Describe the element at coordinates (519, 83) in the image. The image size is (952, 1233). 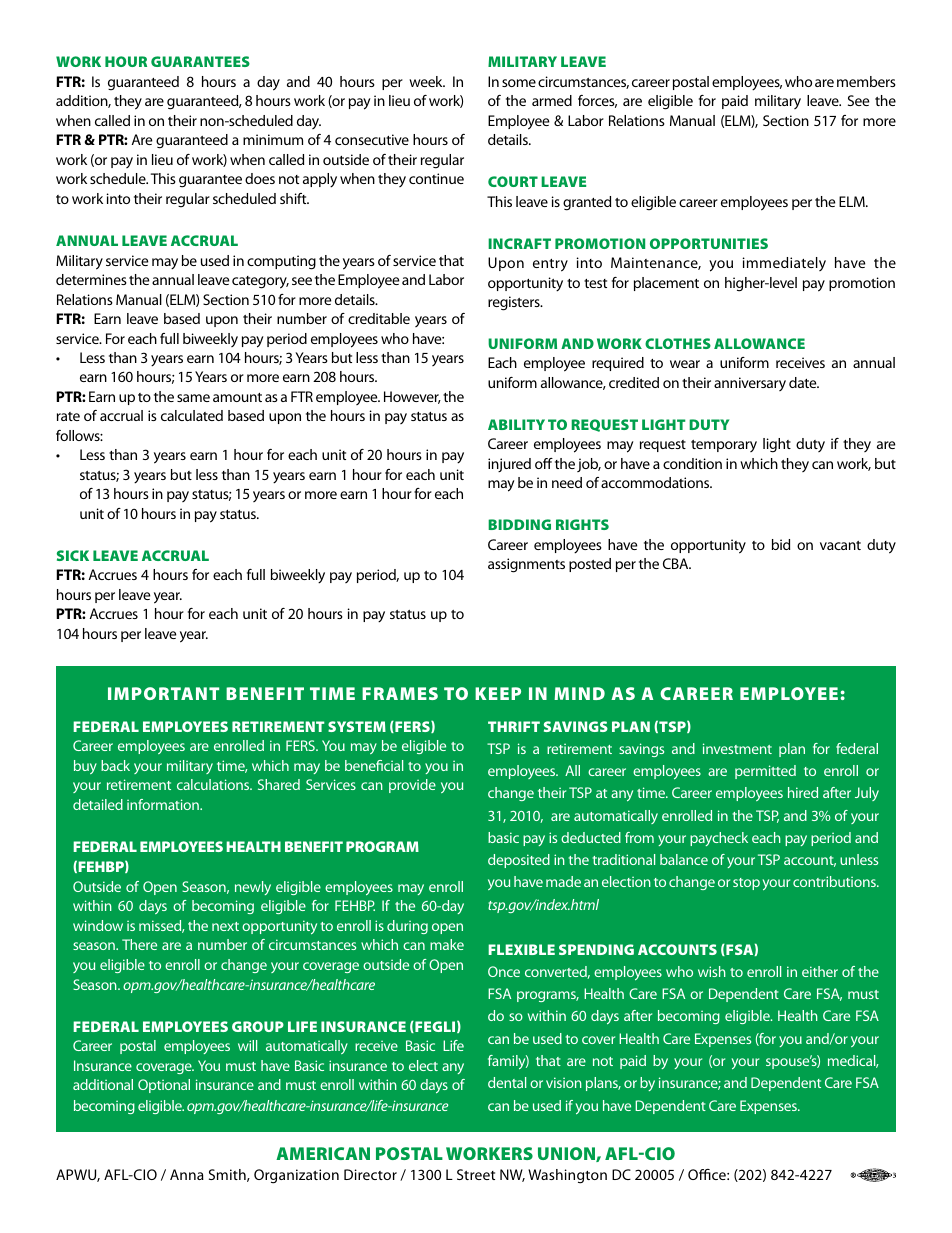
I see `some` at that location.
